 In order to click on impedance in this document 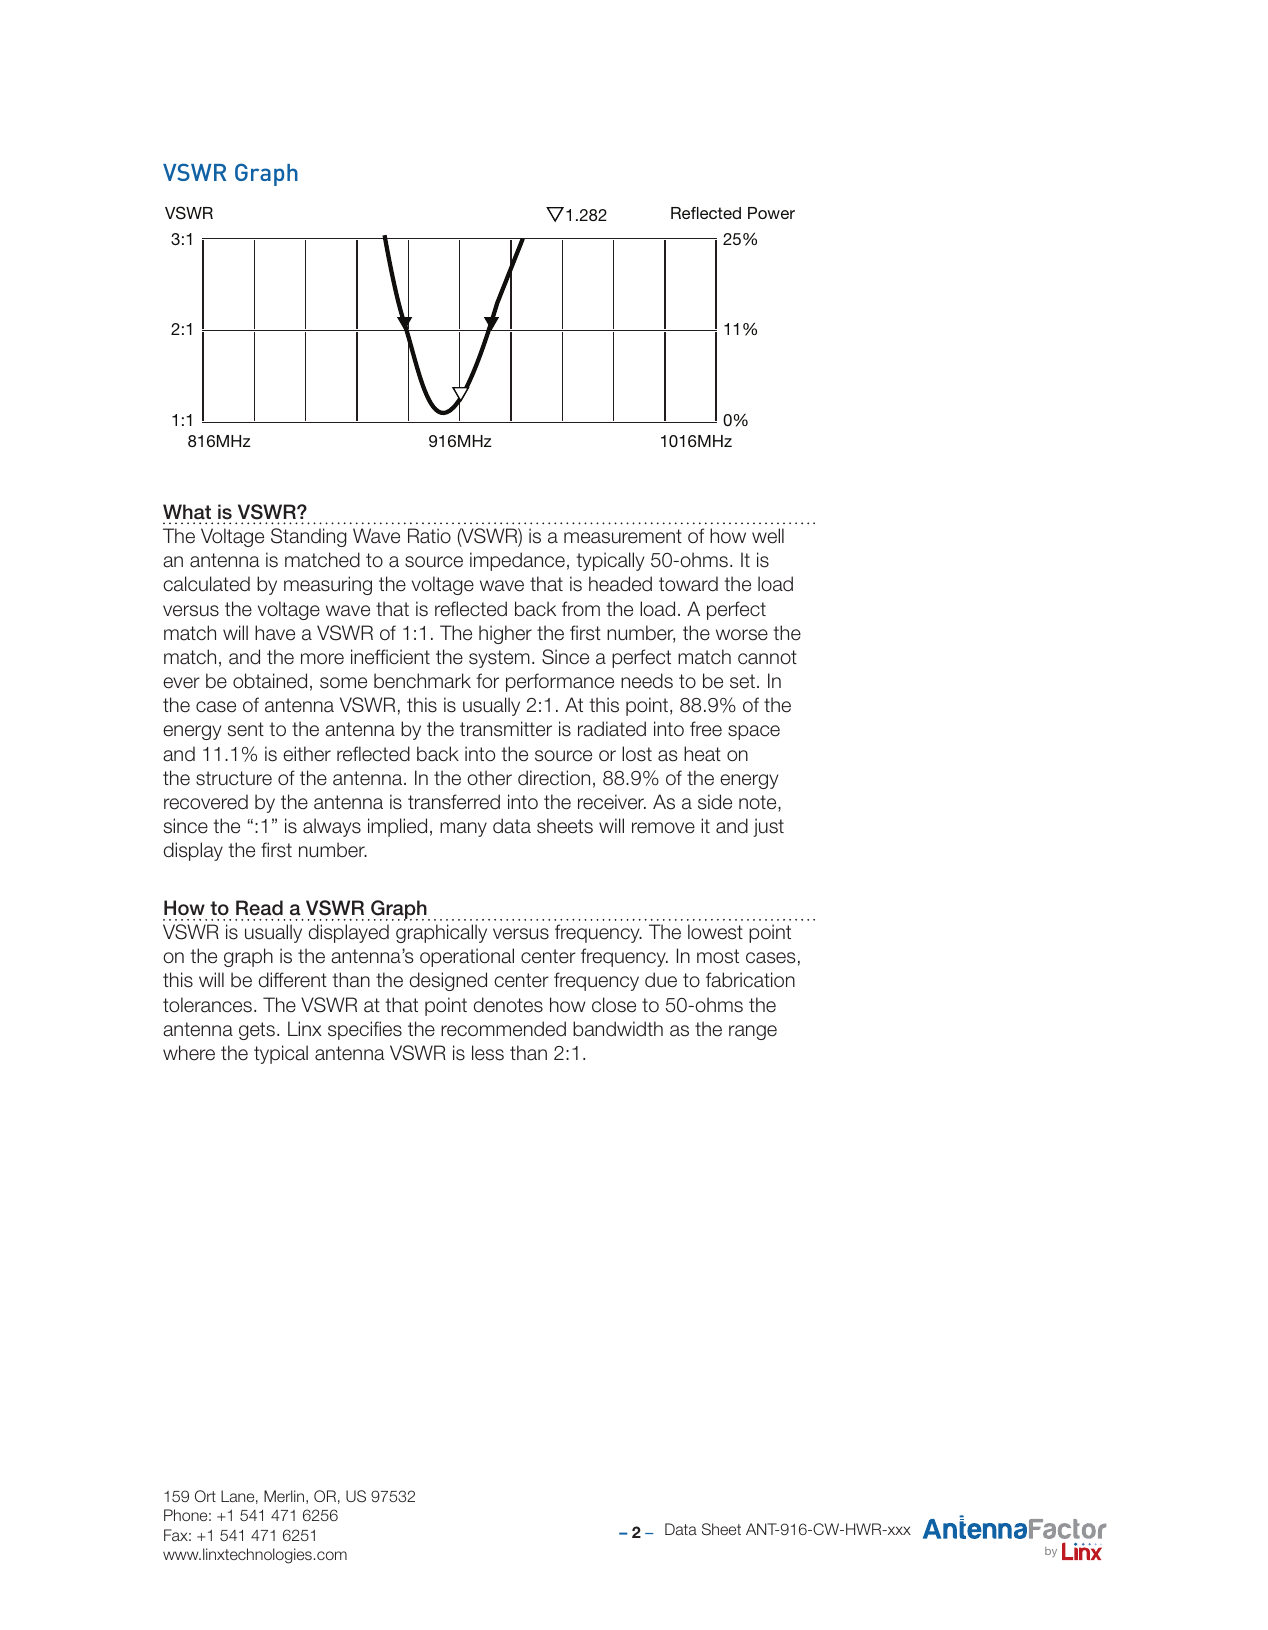, I will do `click(517, 561)`.
